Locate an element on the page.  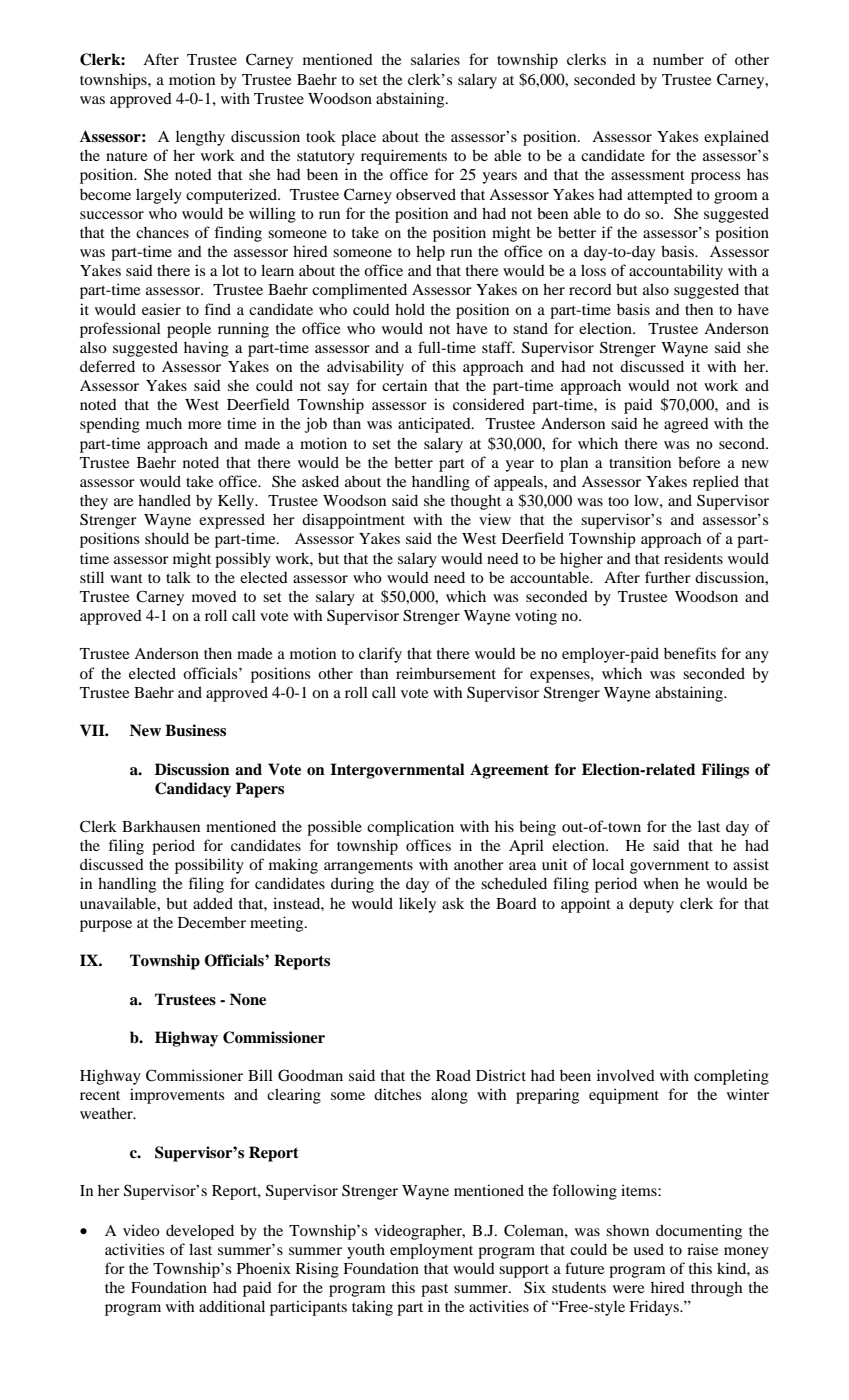
salaries is located at coordinates (435, 59).
